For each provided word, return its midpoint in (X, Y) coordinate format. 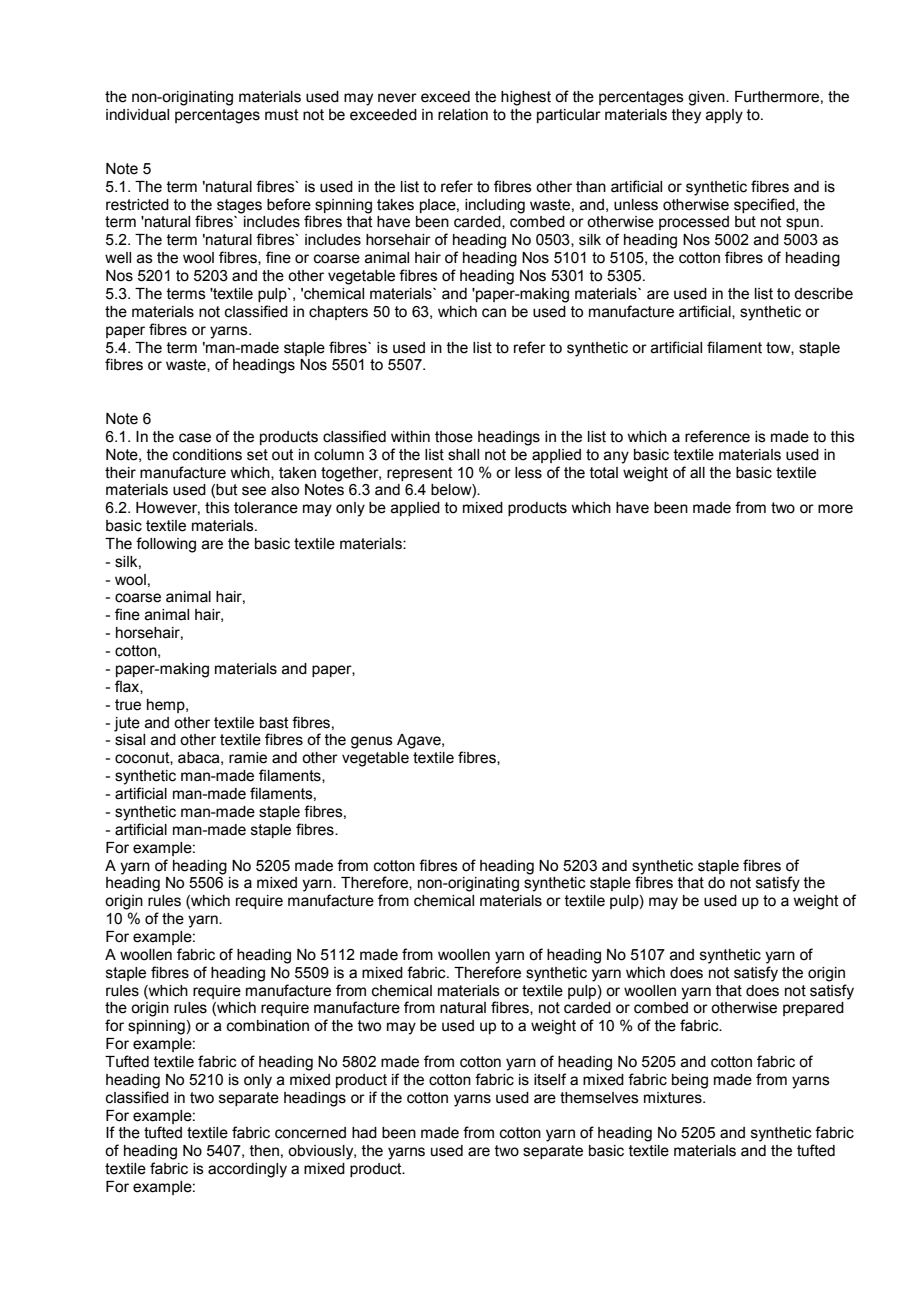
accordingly (247, 1170)
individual (137, 115)
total (604, 473)
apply (724, 116)
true (128, 705)
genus (372, 742)
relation (463, 115)
